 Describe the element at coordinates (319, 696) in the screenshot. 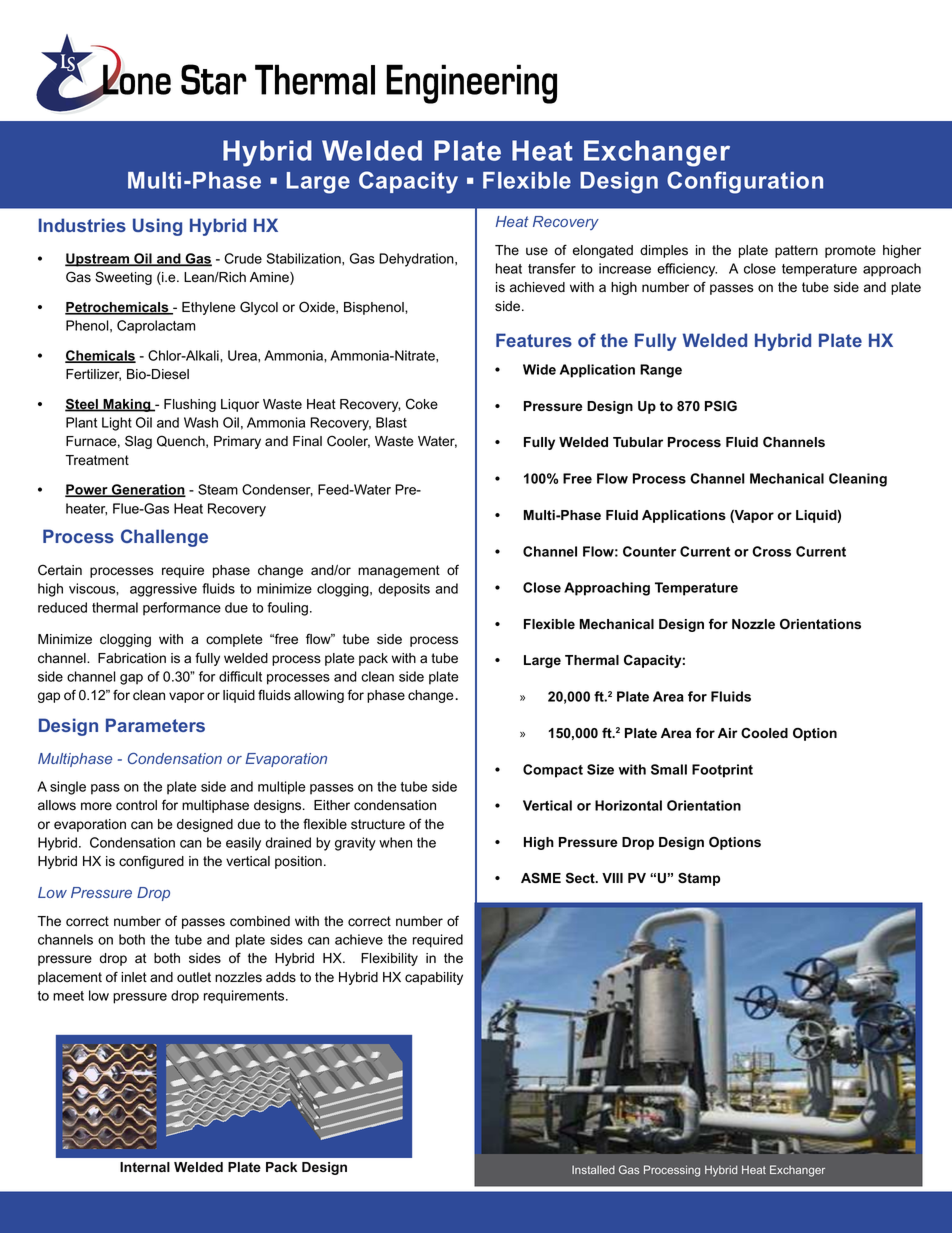

I see `allowing` at that location.
